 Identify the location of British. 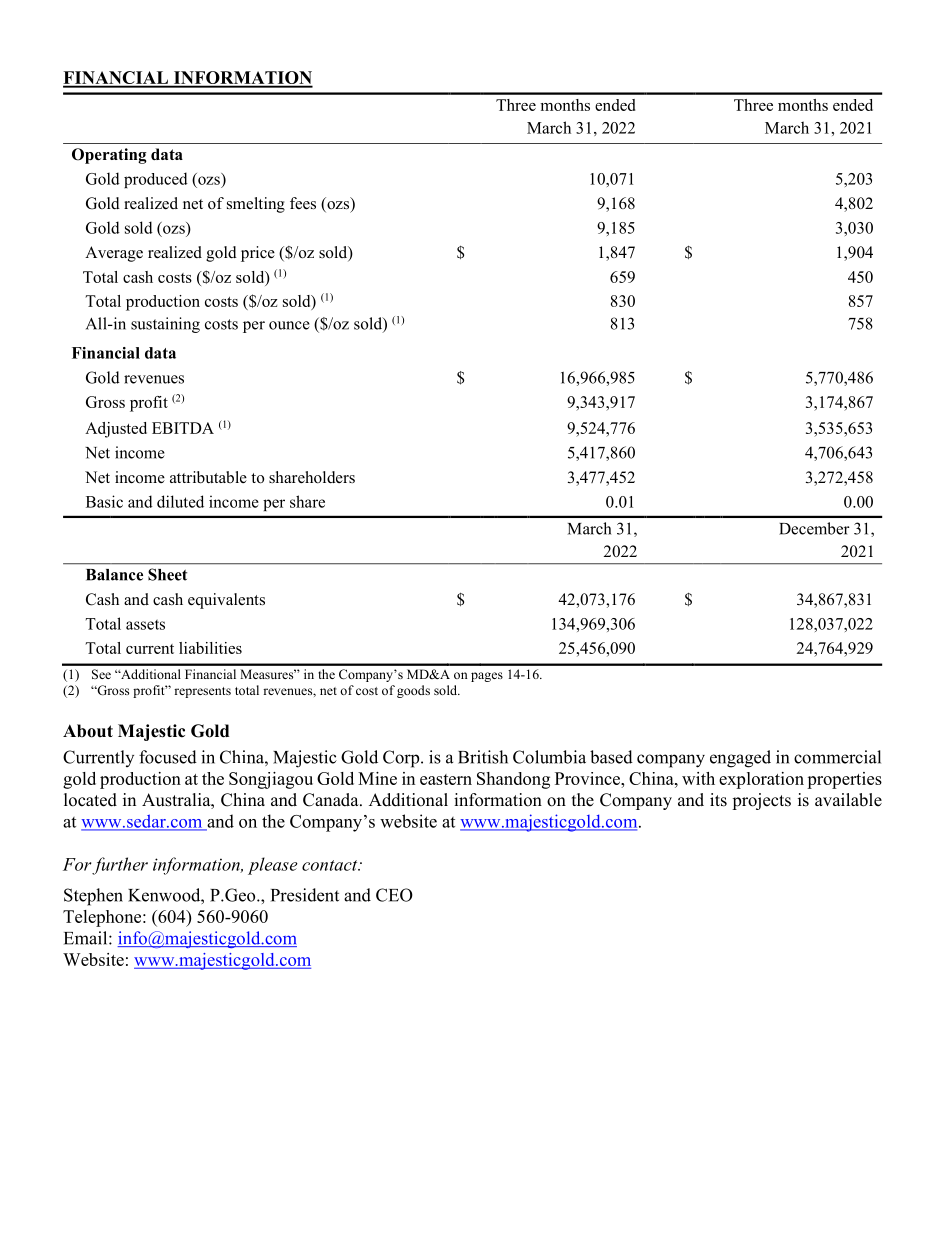
(483, 757).
